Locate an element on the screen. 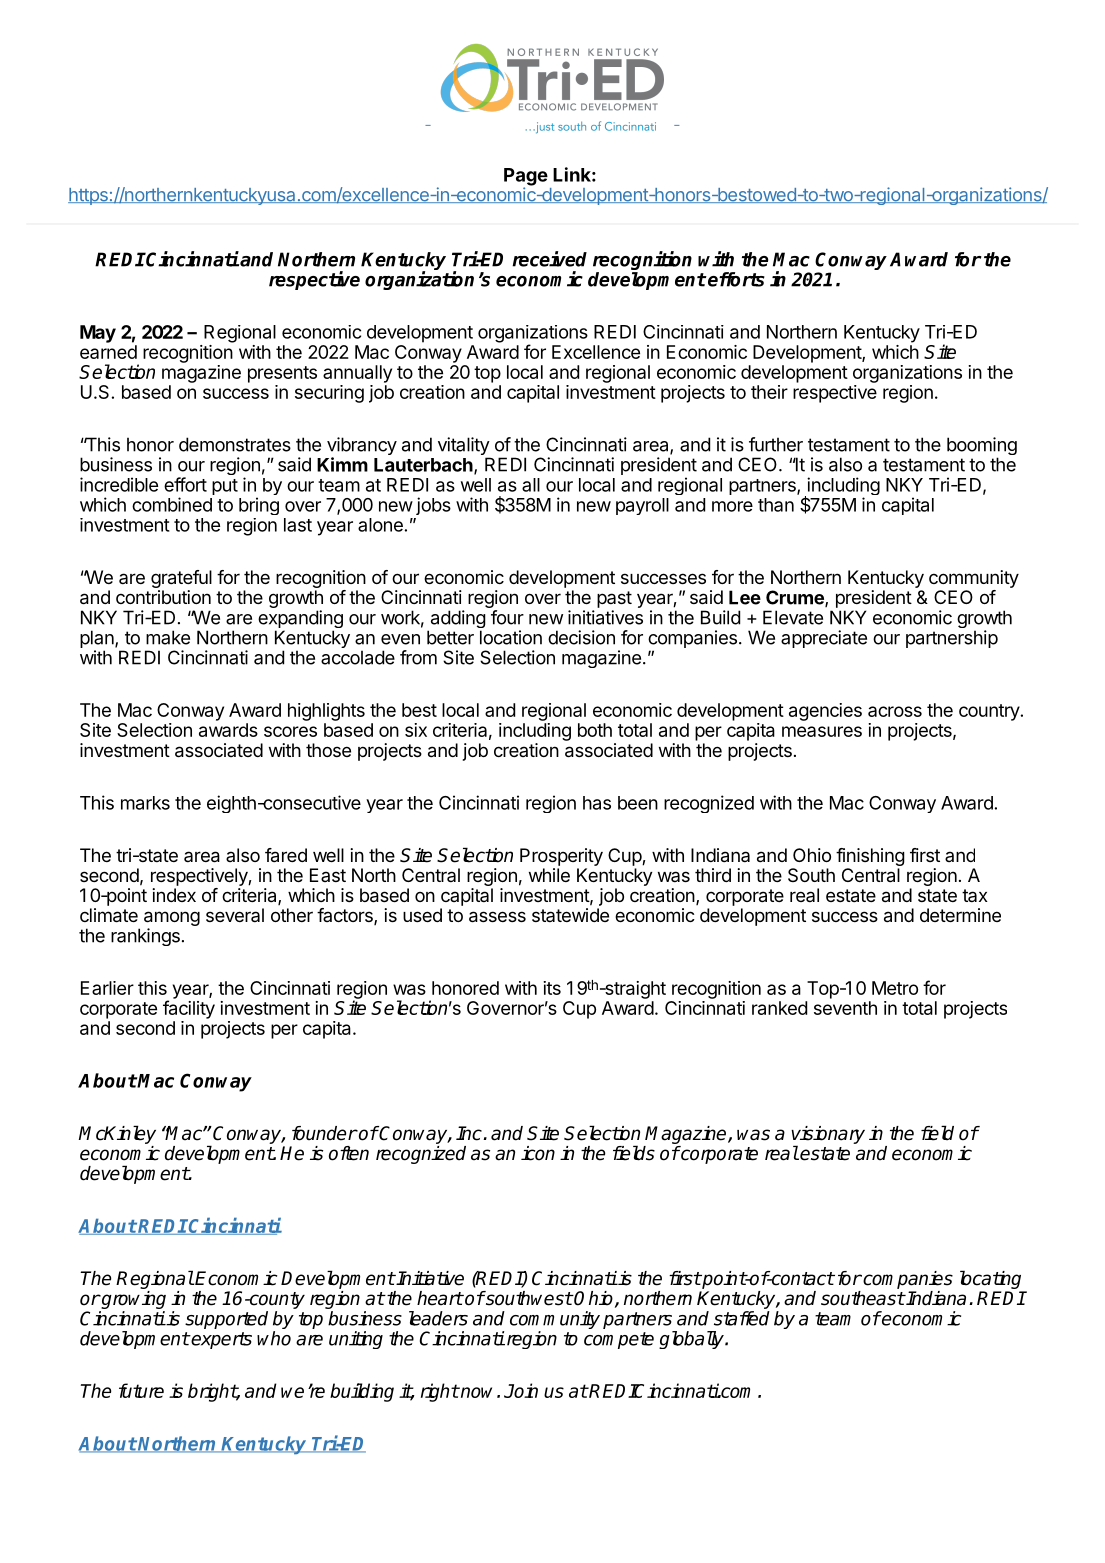  May is located at coordinates (98, 334).
